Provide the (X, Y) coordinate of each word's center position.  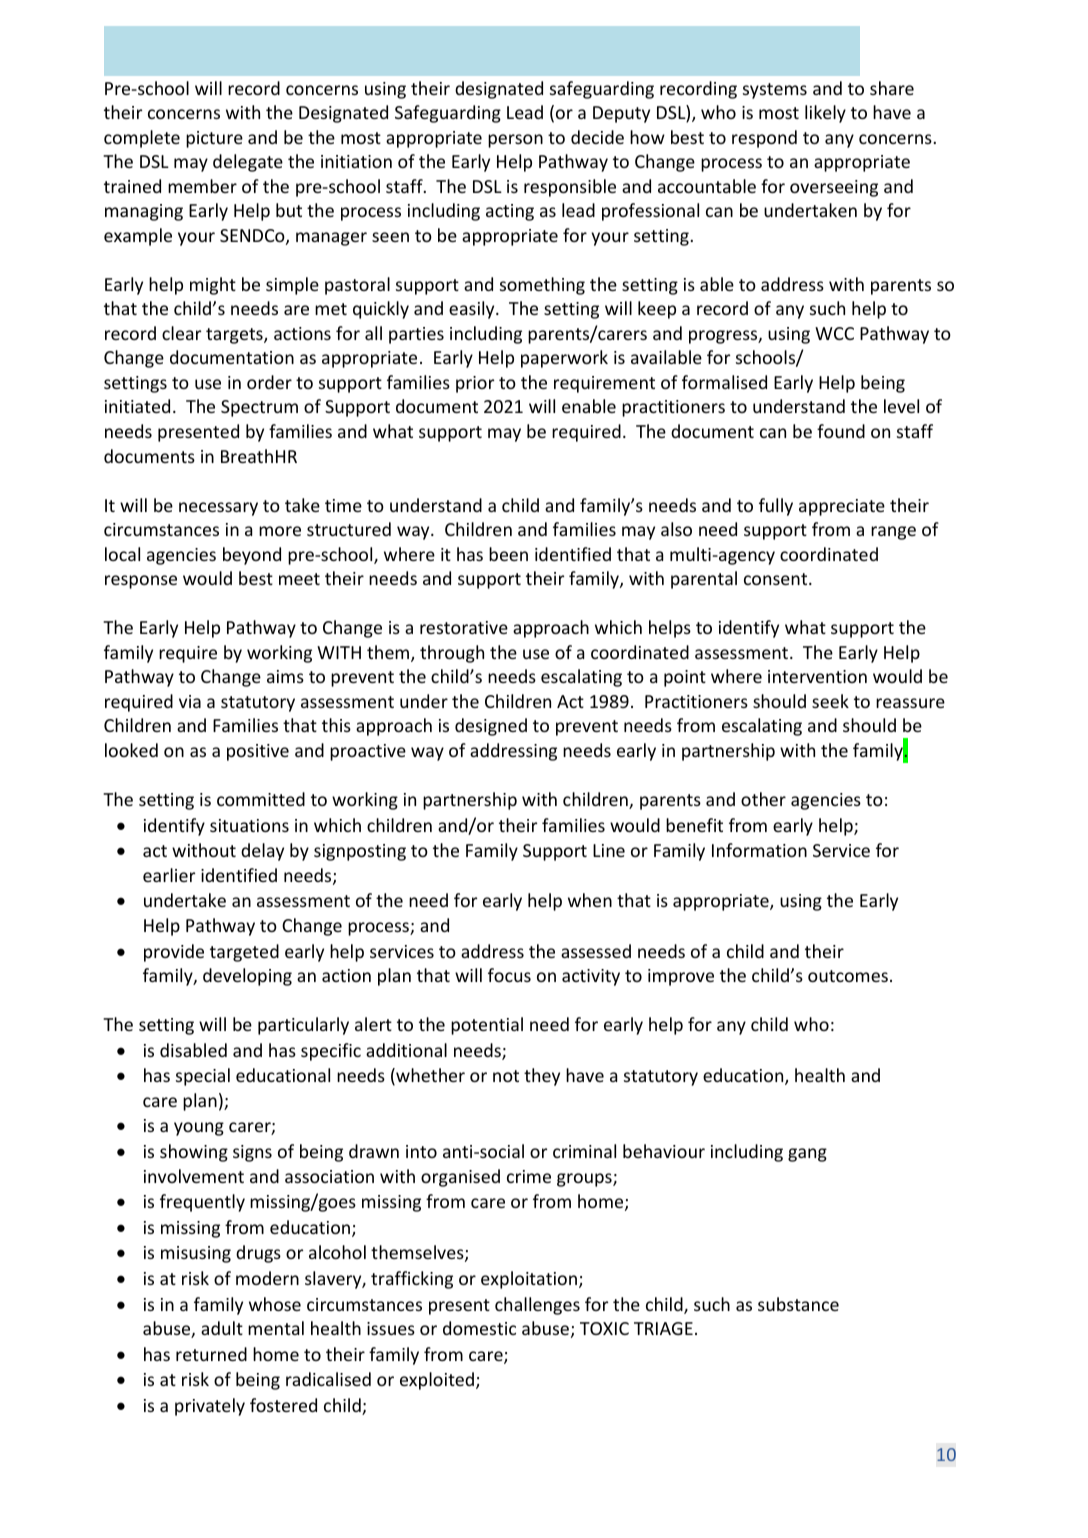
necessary (218, 509)
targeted (244, 953)
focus (509, 975)
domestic (479, 1328)
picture (214, 139)
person (515, 141)
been (508, 554)
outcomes (848, 976)
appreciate (842, 507)
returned (211, 1354)
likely (825, 114)
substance (798, 1304)
